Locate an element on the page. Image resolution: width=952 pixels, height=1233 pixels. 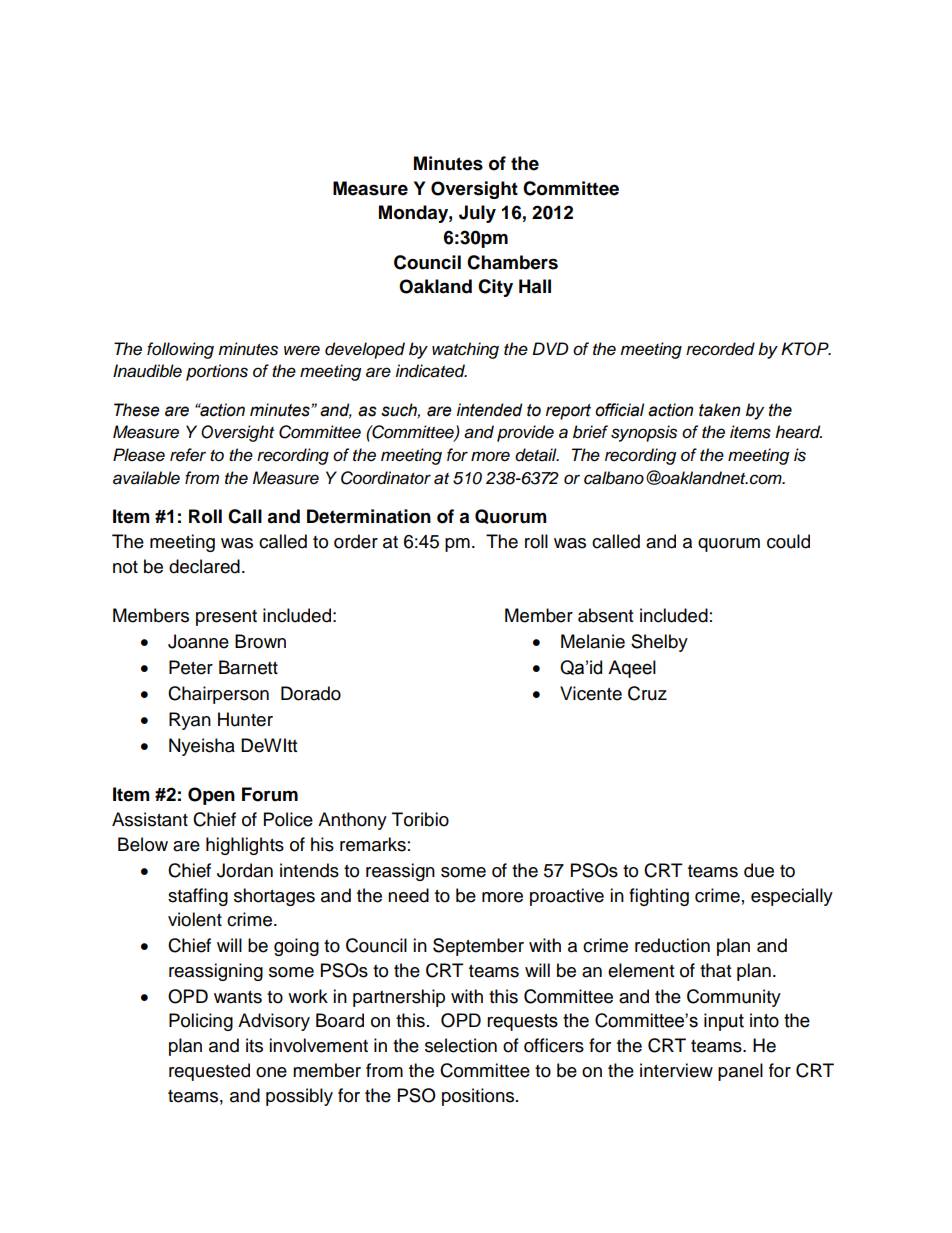
requested is located at coordinates (209, 1072).
